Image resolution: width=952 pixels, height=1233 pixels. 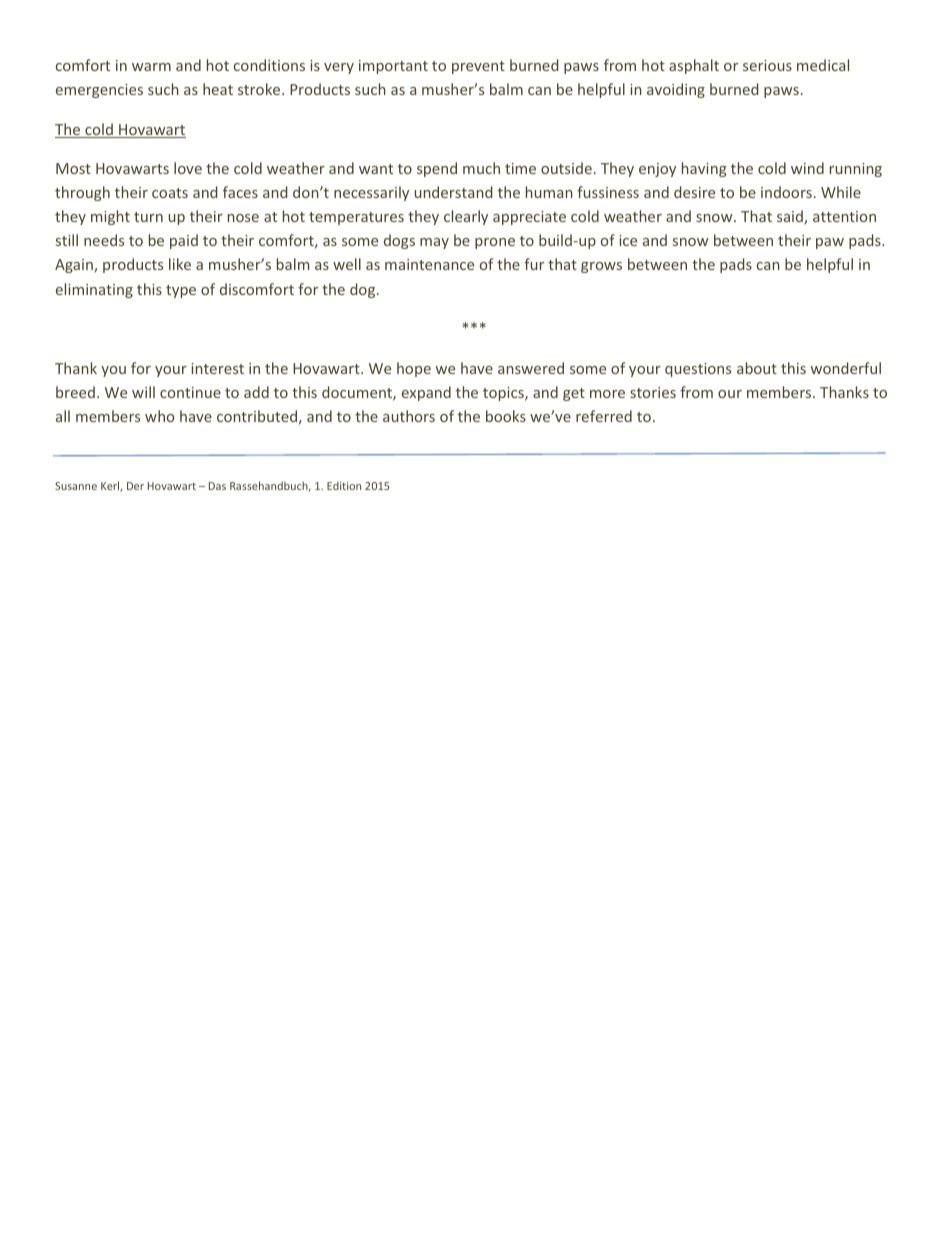 What do you see at coordinates (429, 264) in the screenshot?
I see `maintenance` at bounding box center [429, 264].
